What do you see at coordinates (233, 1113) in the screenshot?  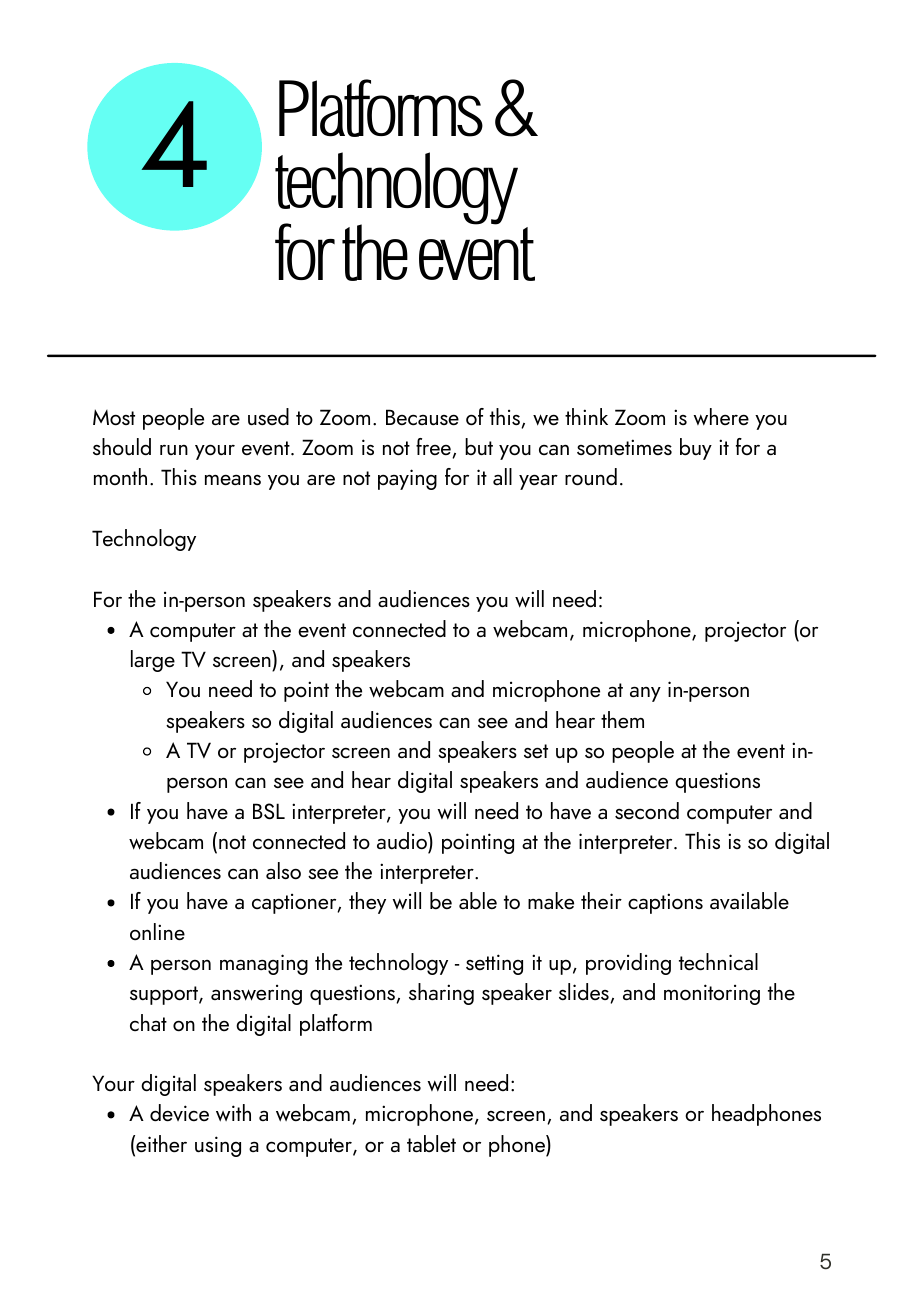 I see `with` at bounding box center [233, 1113].
